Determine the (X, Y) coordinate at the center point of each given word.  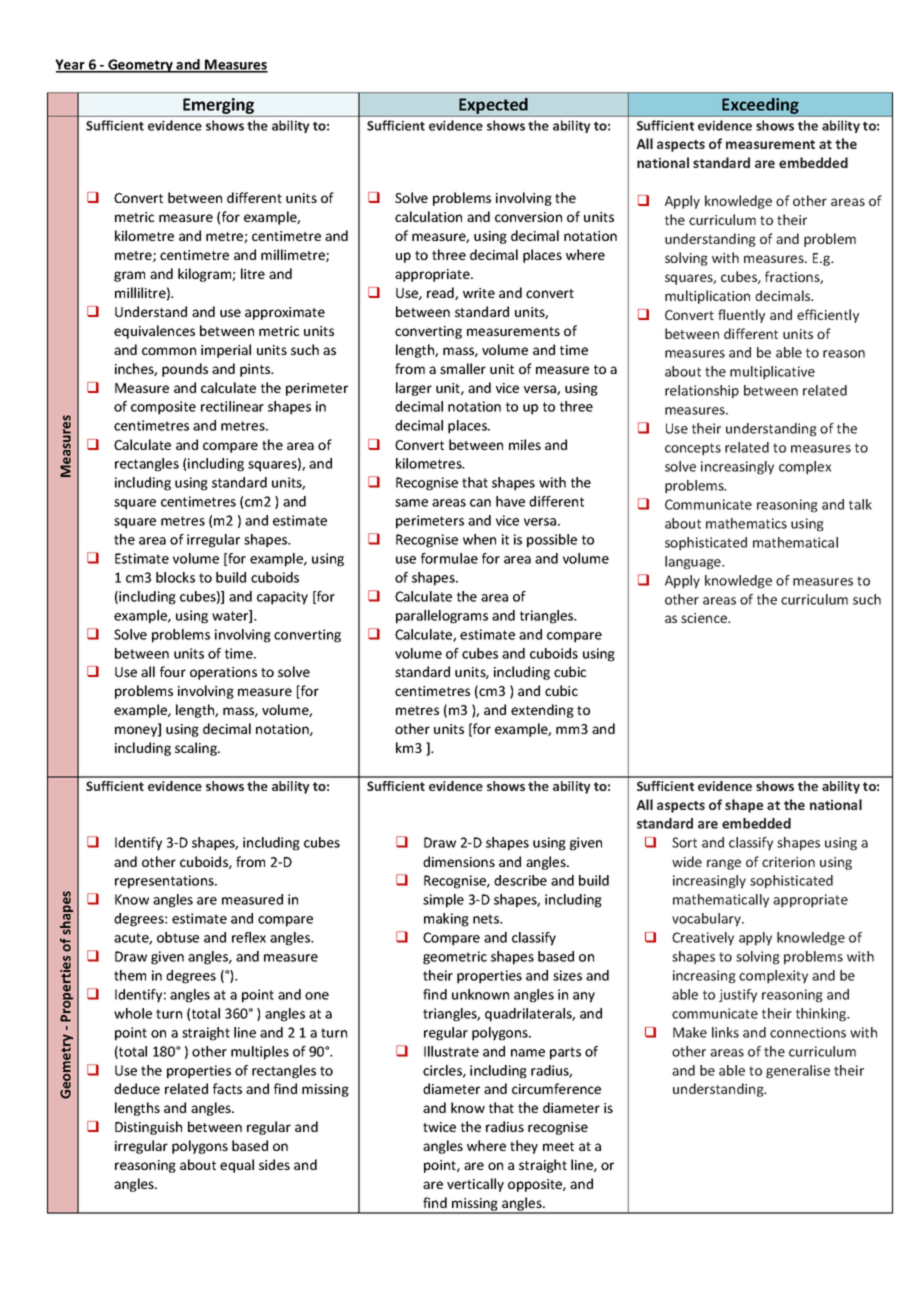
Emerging (218, 106)
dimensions (459, 861)
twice (439, 1127)
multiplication (707, 297)
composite (163, 408)
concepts (693, 449)
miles (525, 444)
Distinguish (148, 1128)
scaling (197, 749)
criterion (788, 862)
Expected (493, 106)
